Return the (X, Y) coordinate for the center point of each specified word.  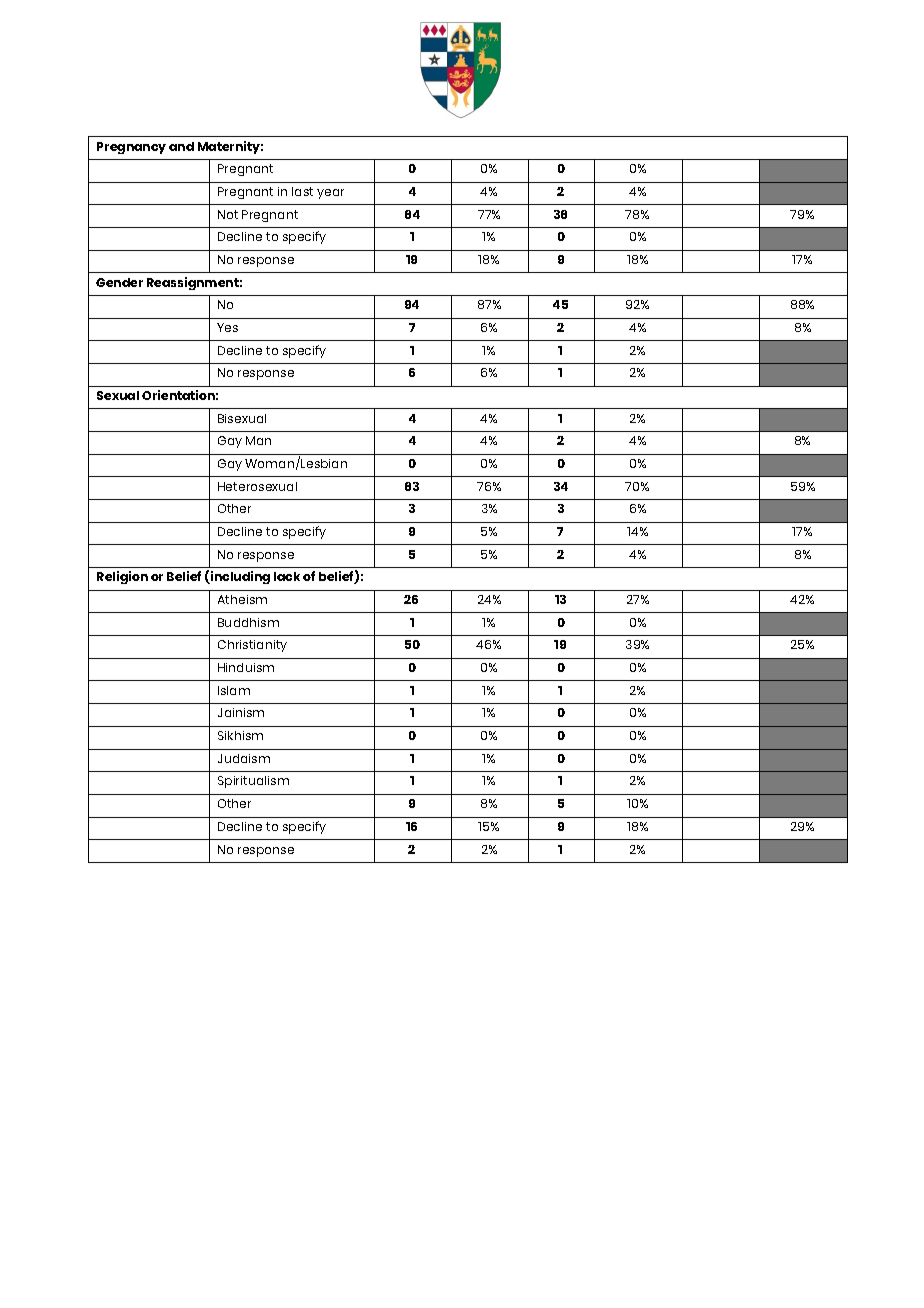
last (302, 191)
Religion (122, 577)
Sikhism (240, 735)
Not (228, 214)
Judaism (244, 758)
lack (287, 576)
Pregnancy (131, 148)
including (239, 577)
